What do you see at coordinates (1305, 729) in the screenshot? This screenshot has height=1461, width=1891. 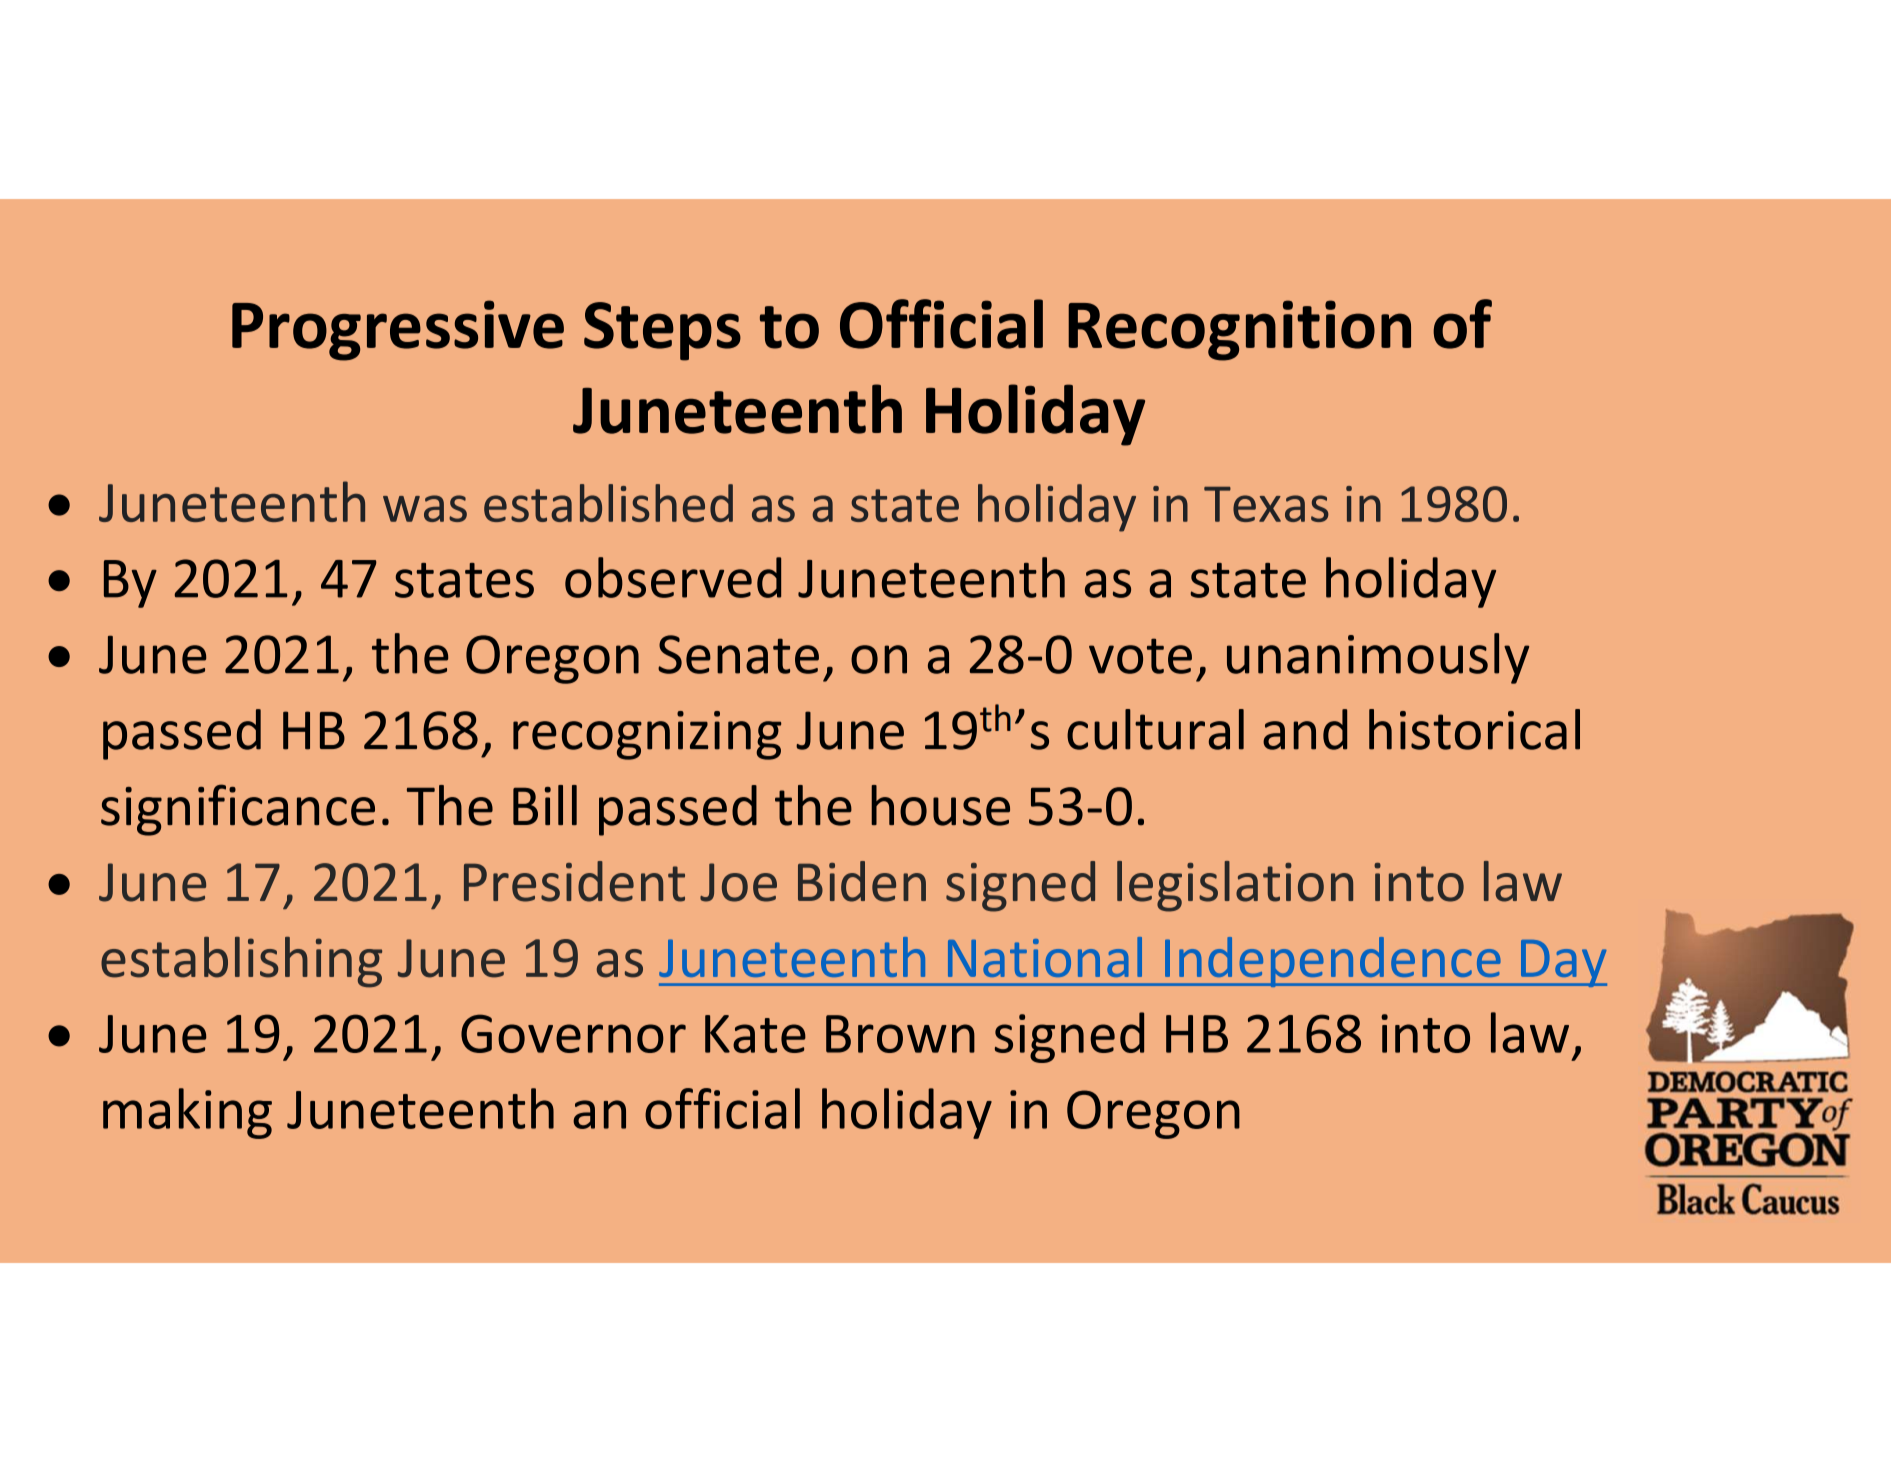 I see `and` at bounding box center [1305, 729].
